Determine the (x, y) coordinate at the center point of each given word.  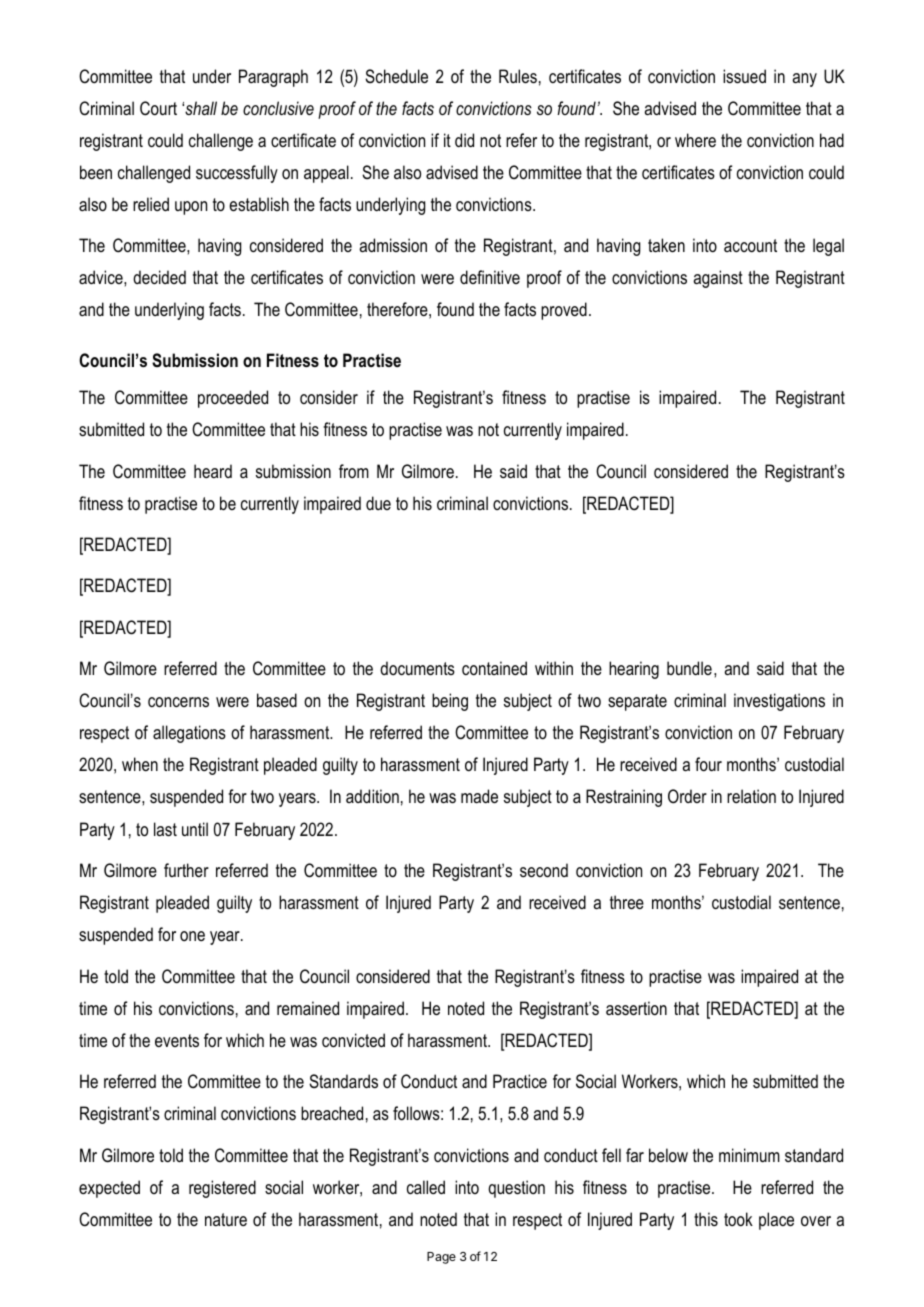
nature (226, 1219)
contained (494, 668)
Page (441, 1258)
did (464, 140)
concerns (178, 702)
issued (744, 76)
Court (158, 108)
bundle (689, 668)
